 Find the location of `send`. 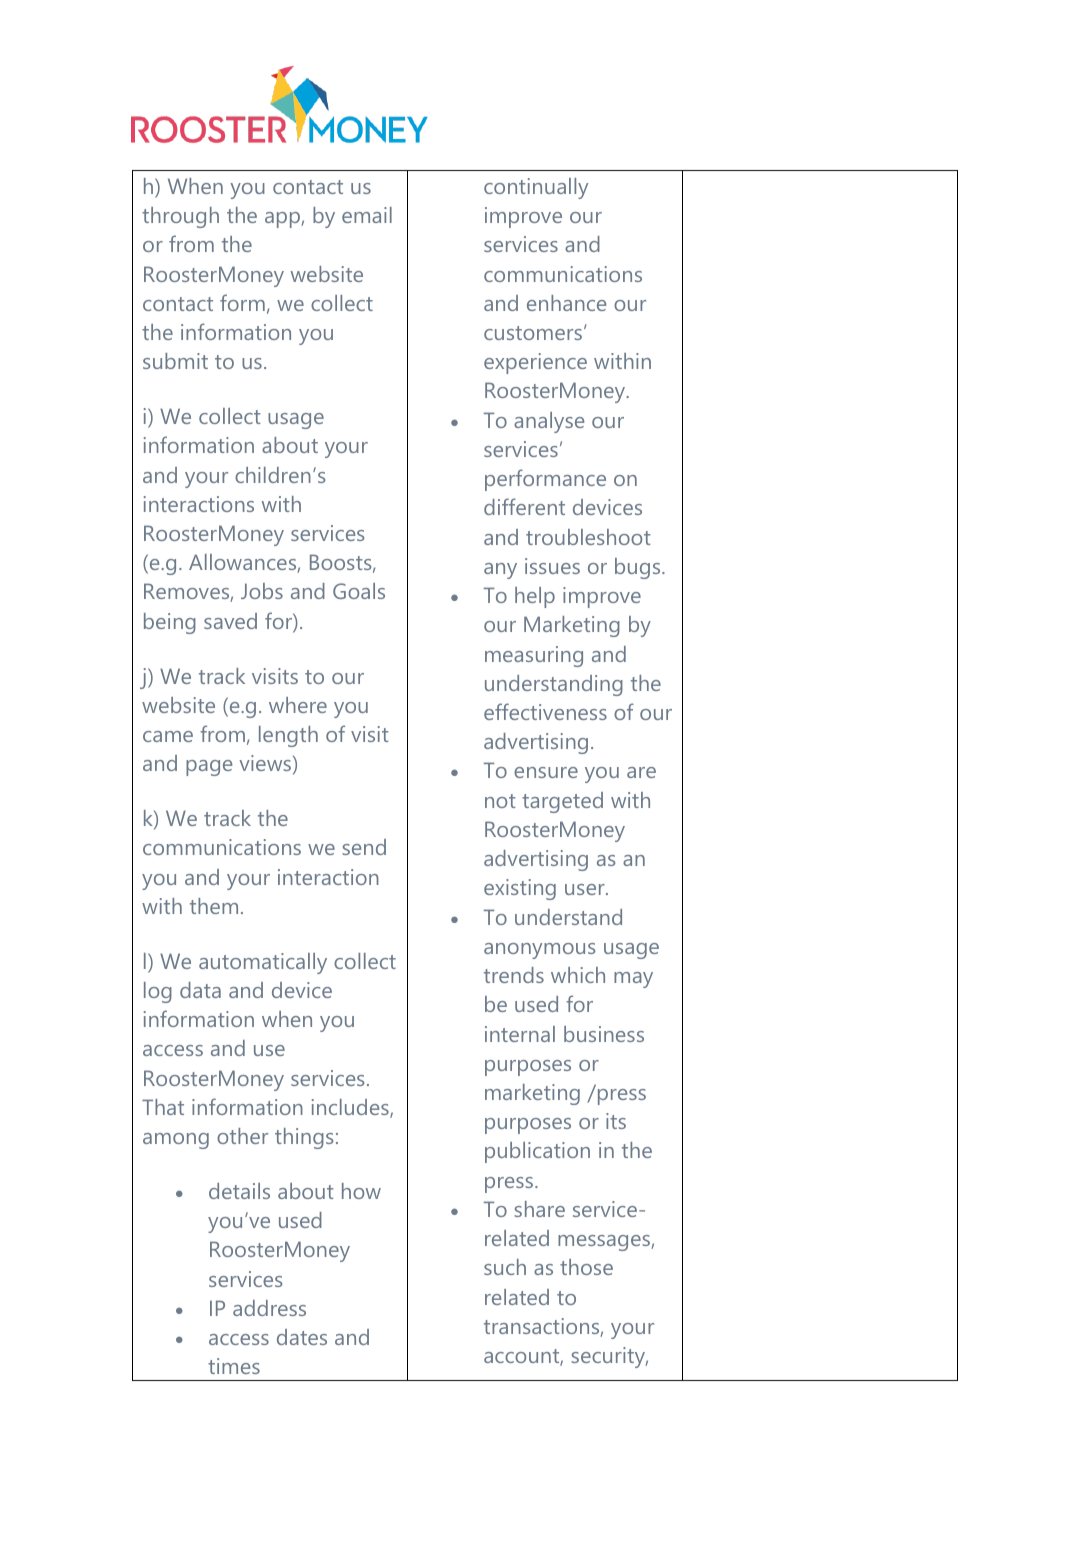

send is located at coordinates (364, 847).
